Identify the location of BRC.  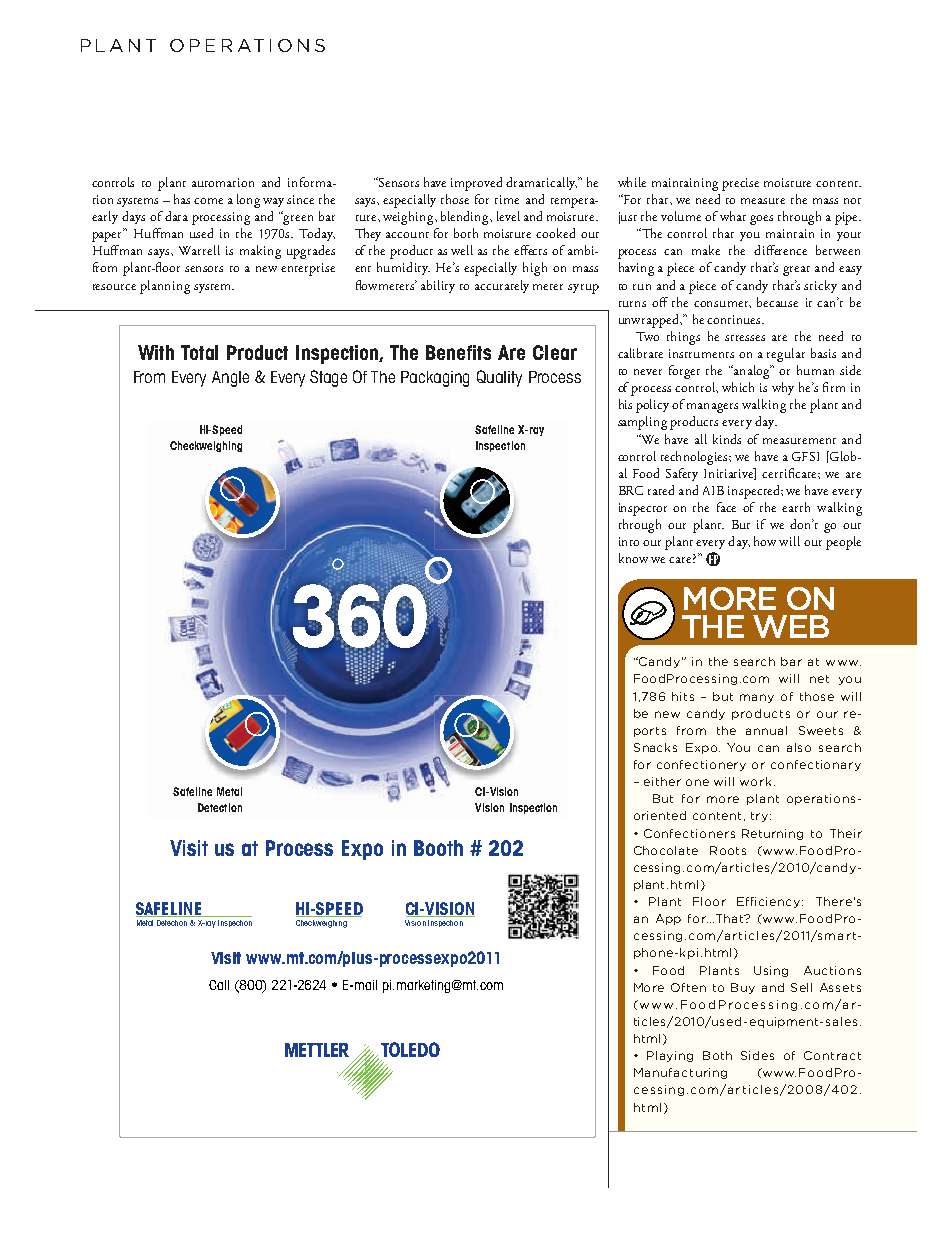
(631, 490).
